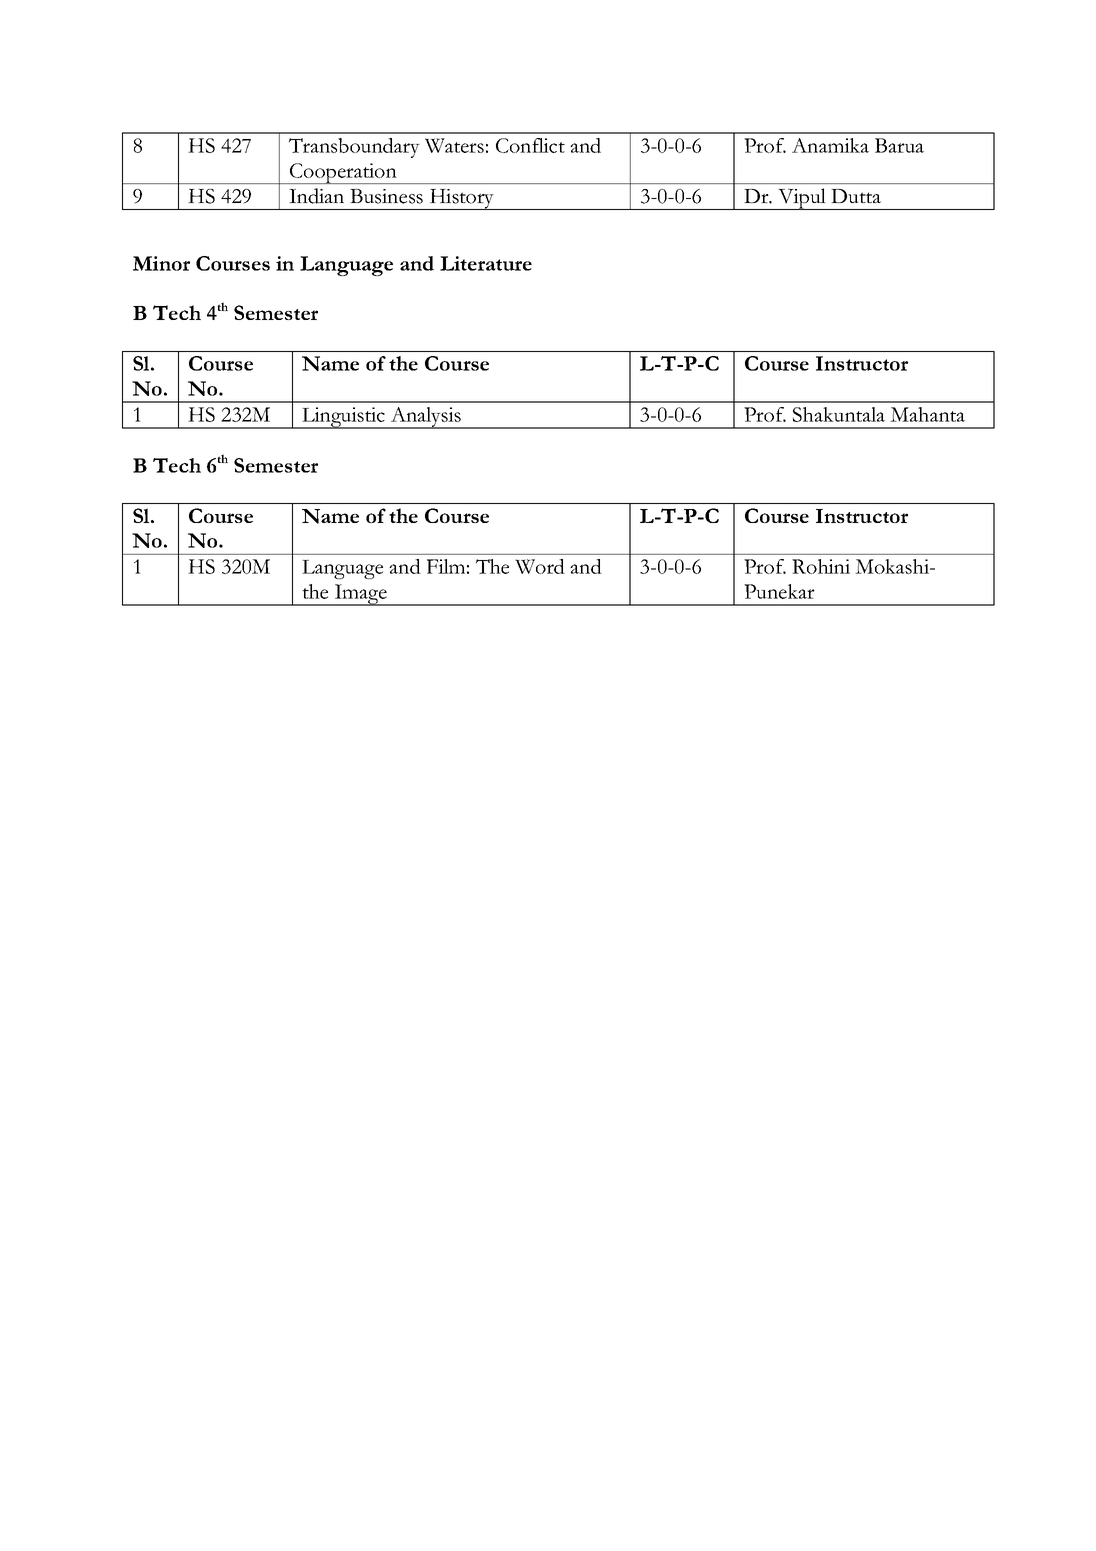  I want to click on Indian, so click(316, 196).
